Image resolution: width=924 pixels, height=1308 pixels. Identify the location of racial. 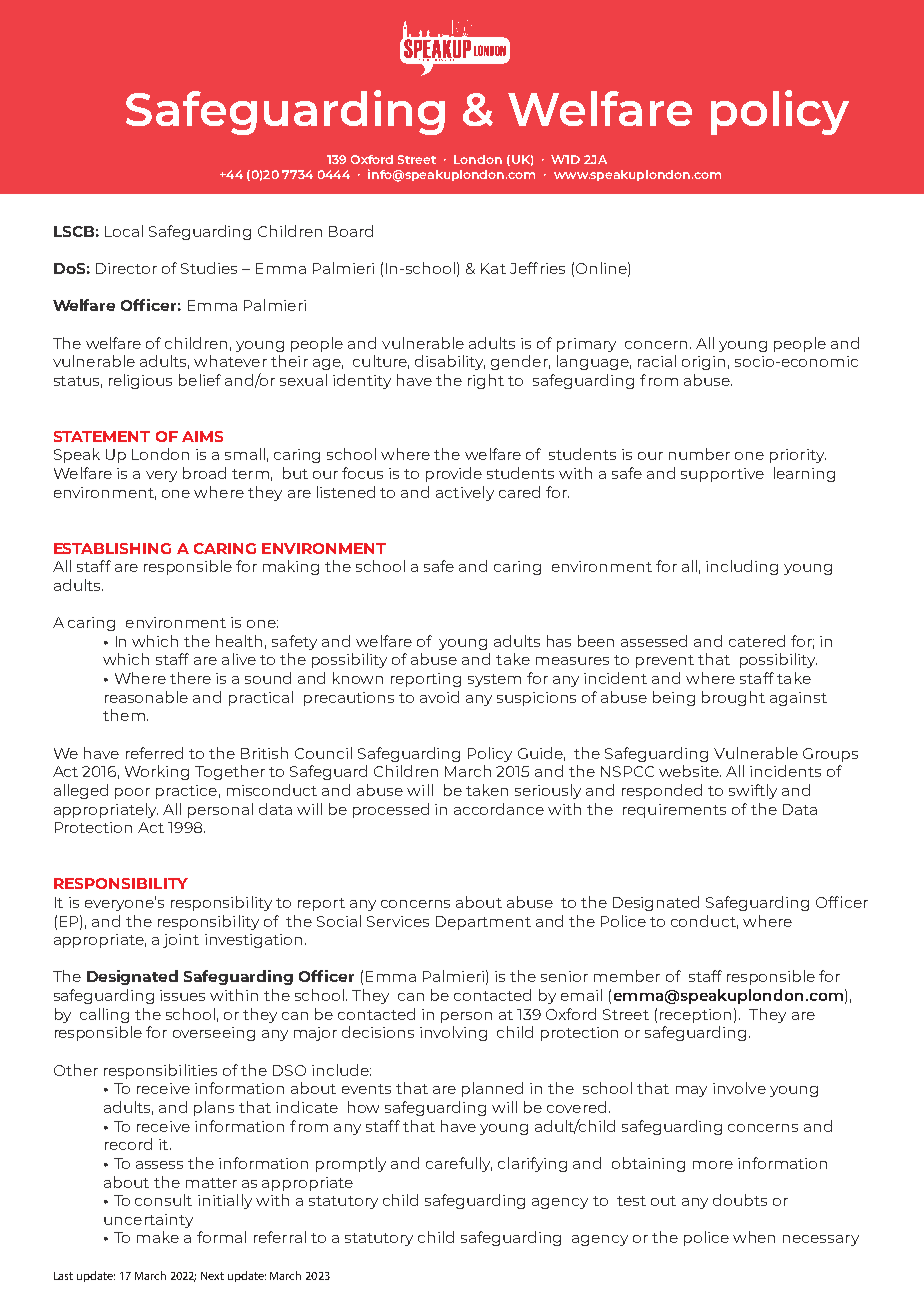
(657, 361).
